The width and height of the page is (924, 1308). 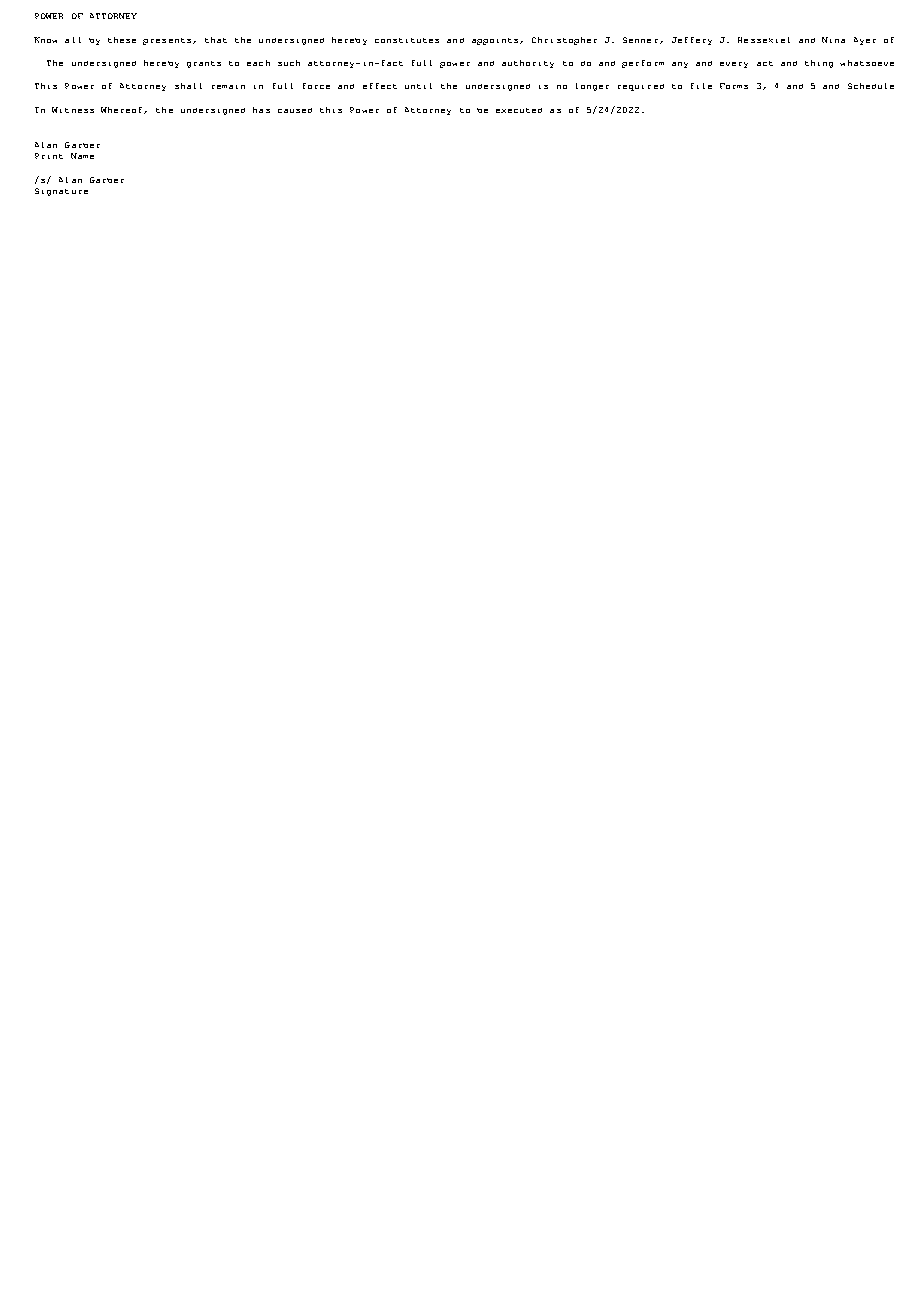 What do you see at coordinates (833, 40) in the page?
I see `Nina` at bounding box center [833, 40].
